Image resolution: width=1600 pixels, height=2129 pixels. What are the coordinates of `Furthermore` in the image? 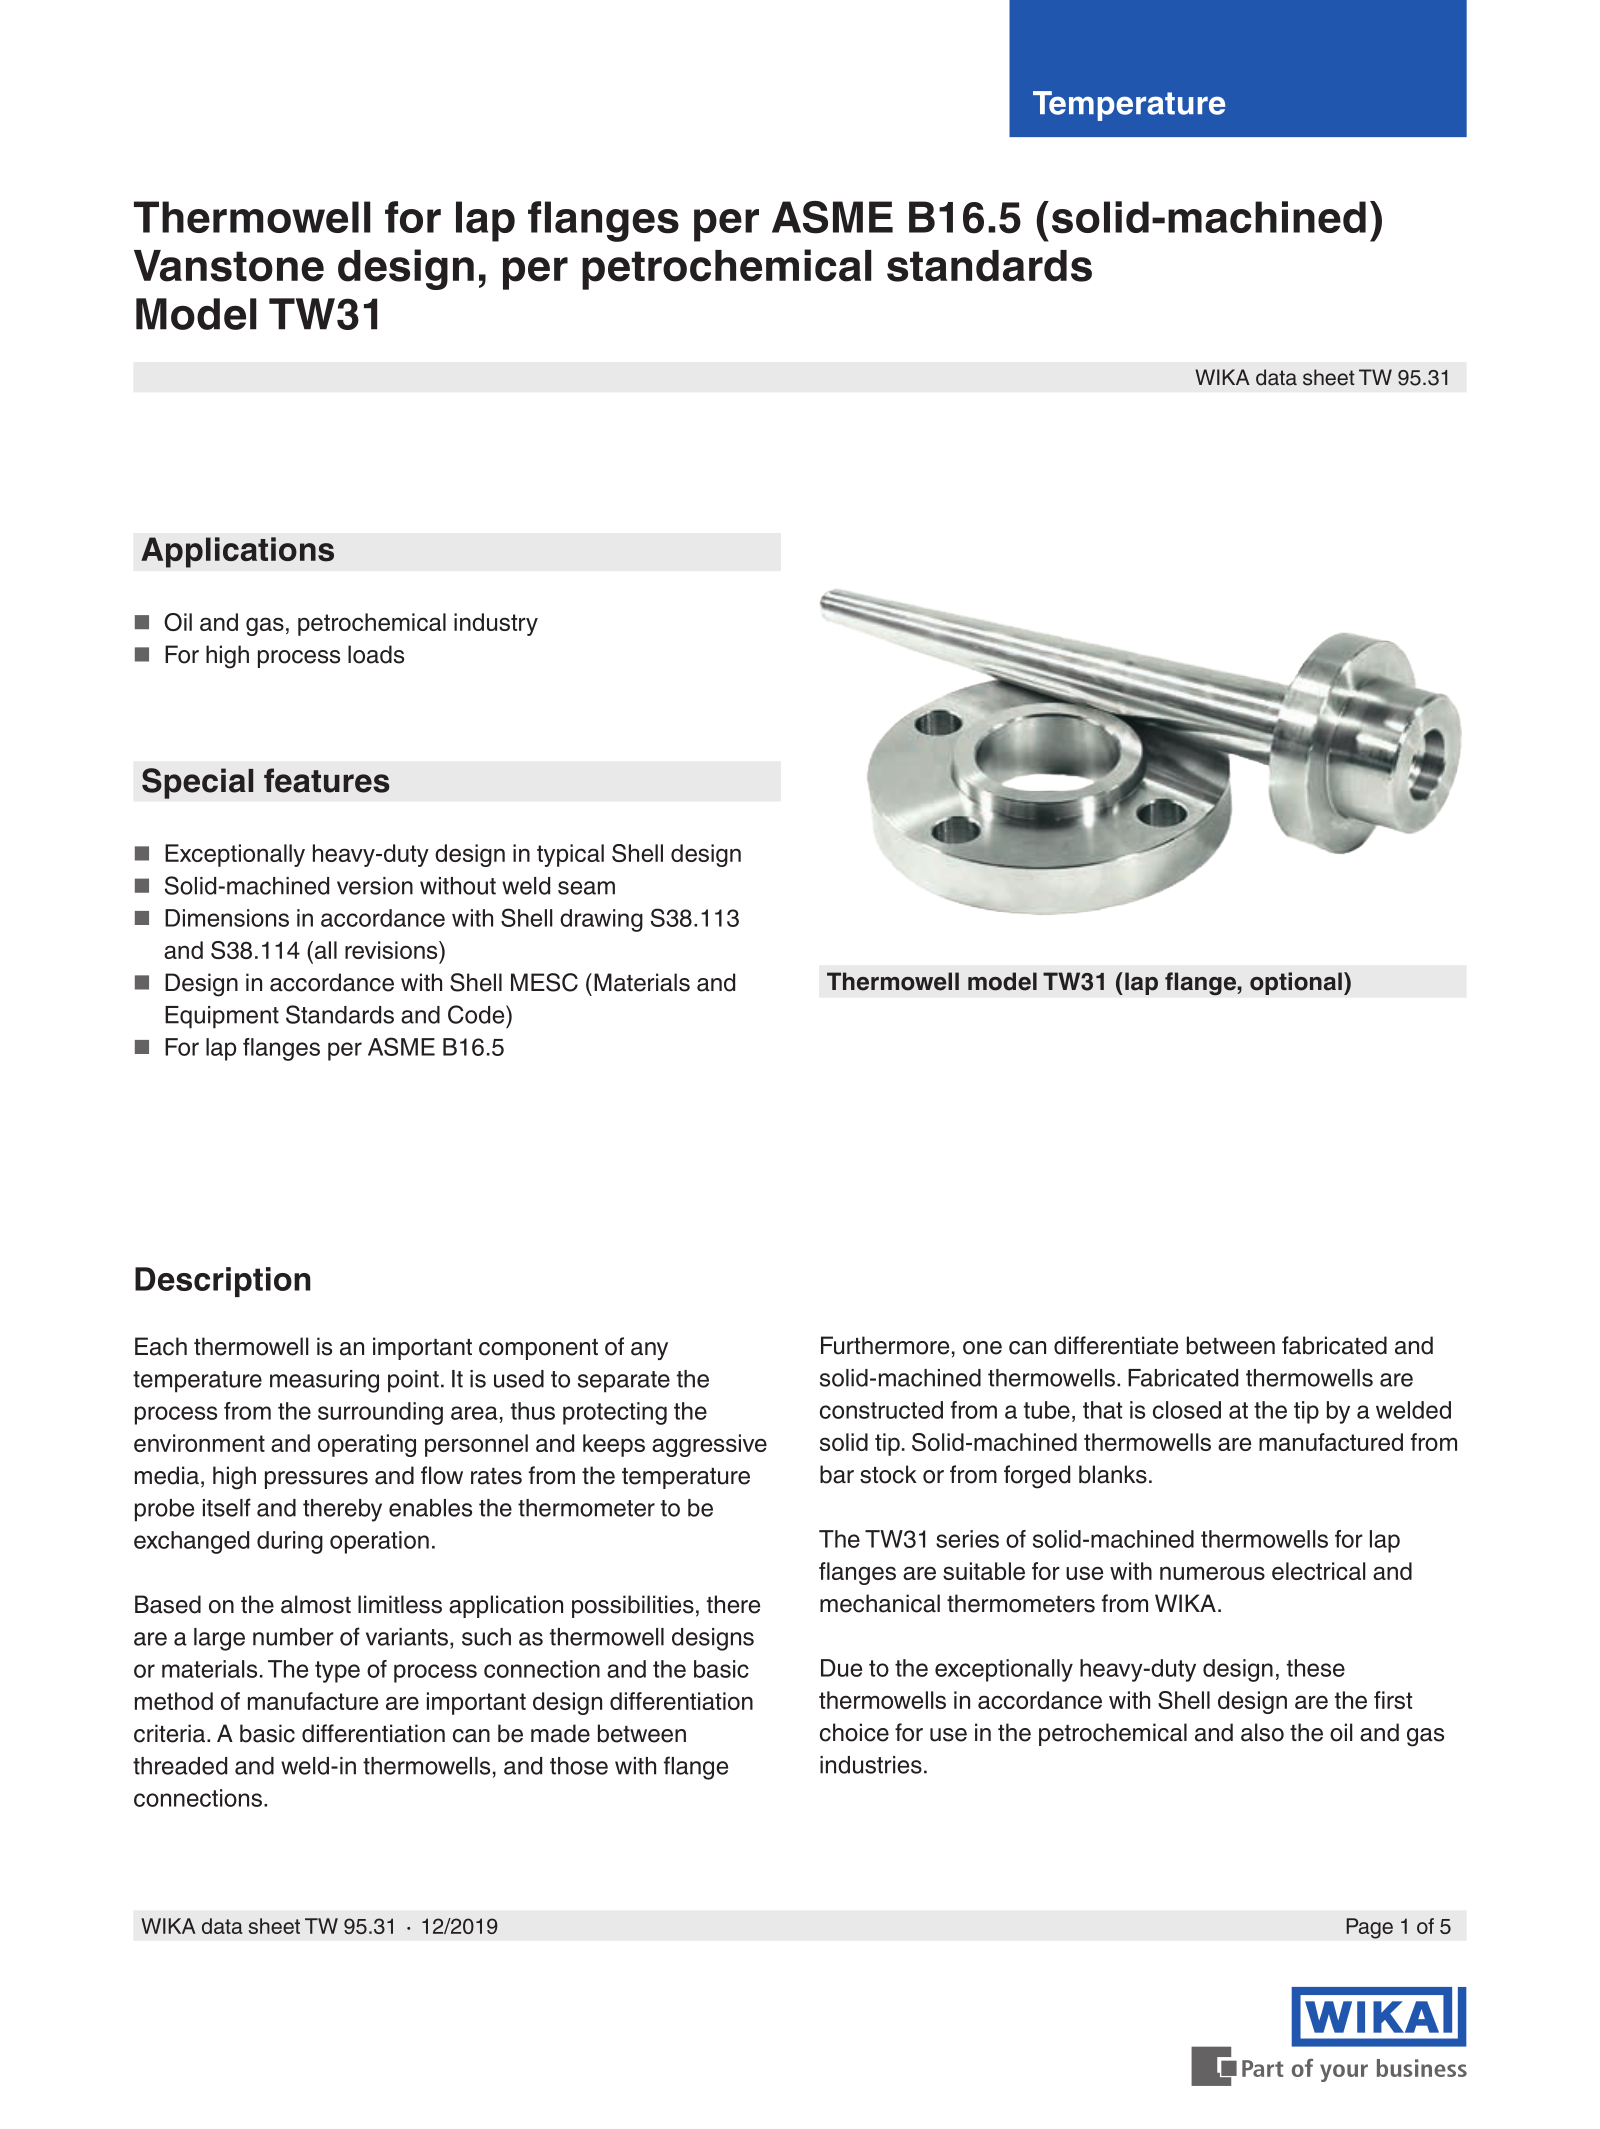 It's located at (885, 1345).
